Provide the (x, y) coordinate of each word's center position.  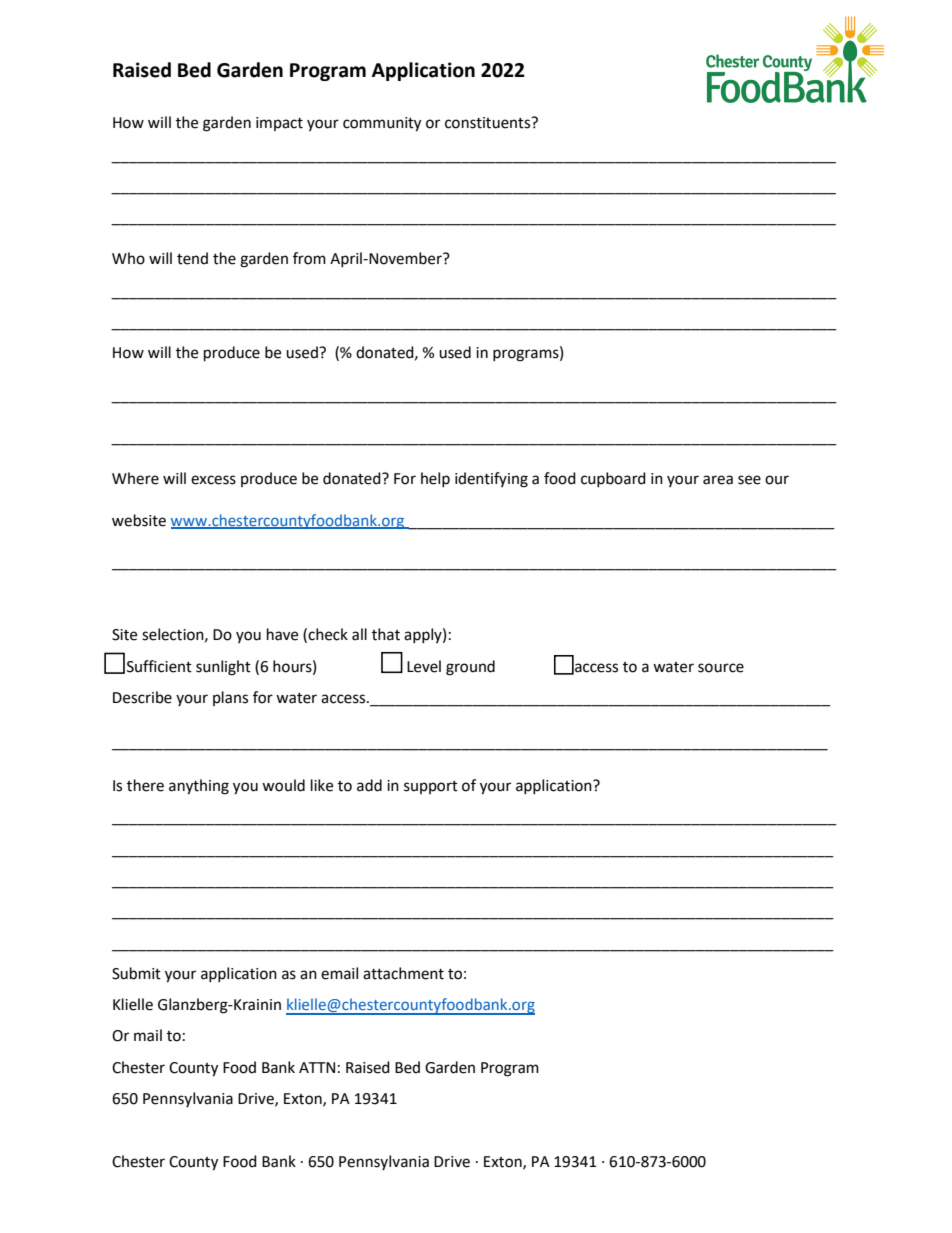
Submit (136, 973)
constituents (489, 123)
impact (279, 124)
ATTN (317, 1067)
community (382, 124)
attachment (403, 973)
